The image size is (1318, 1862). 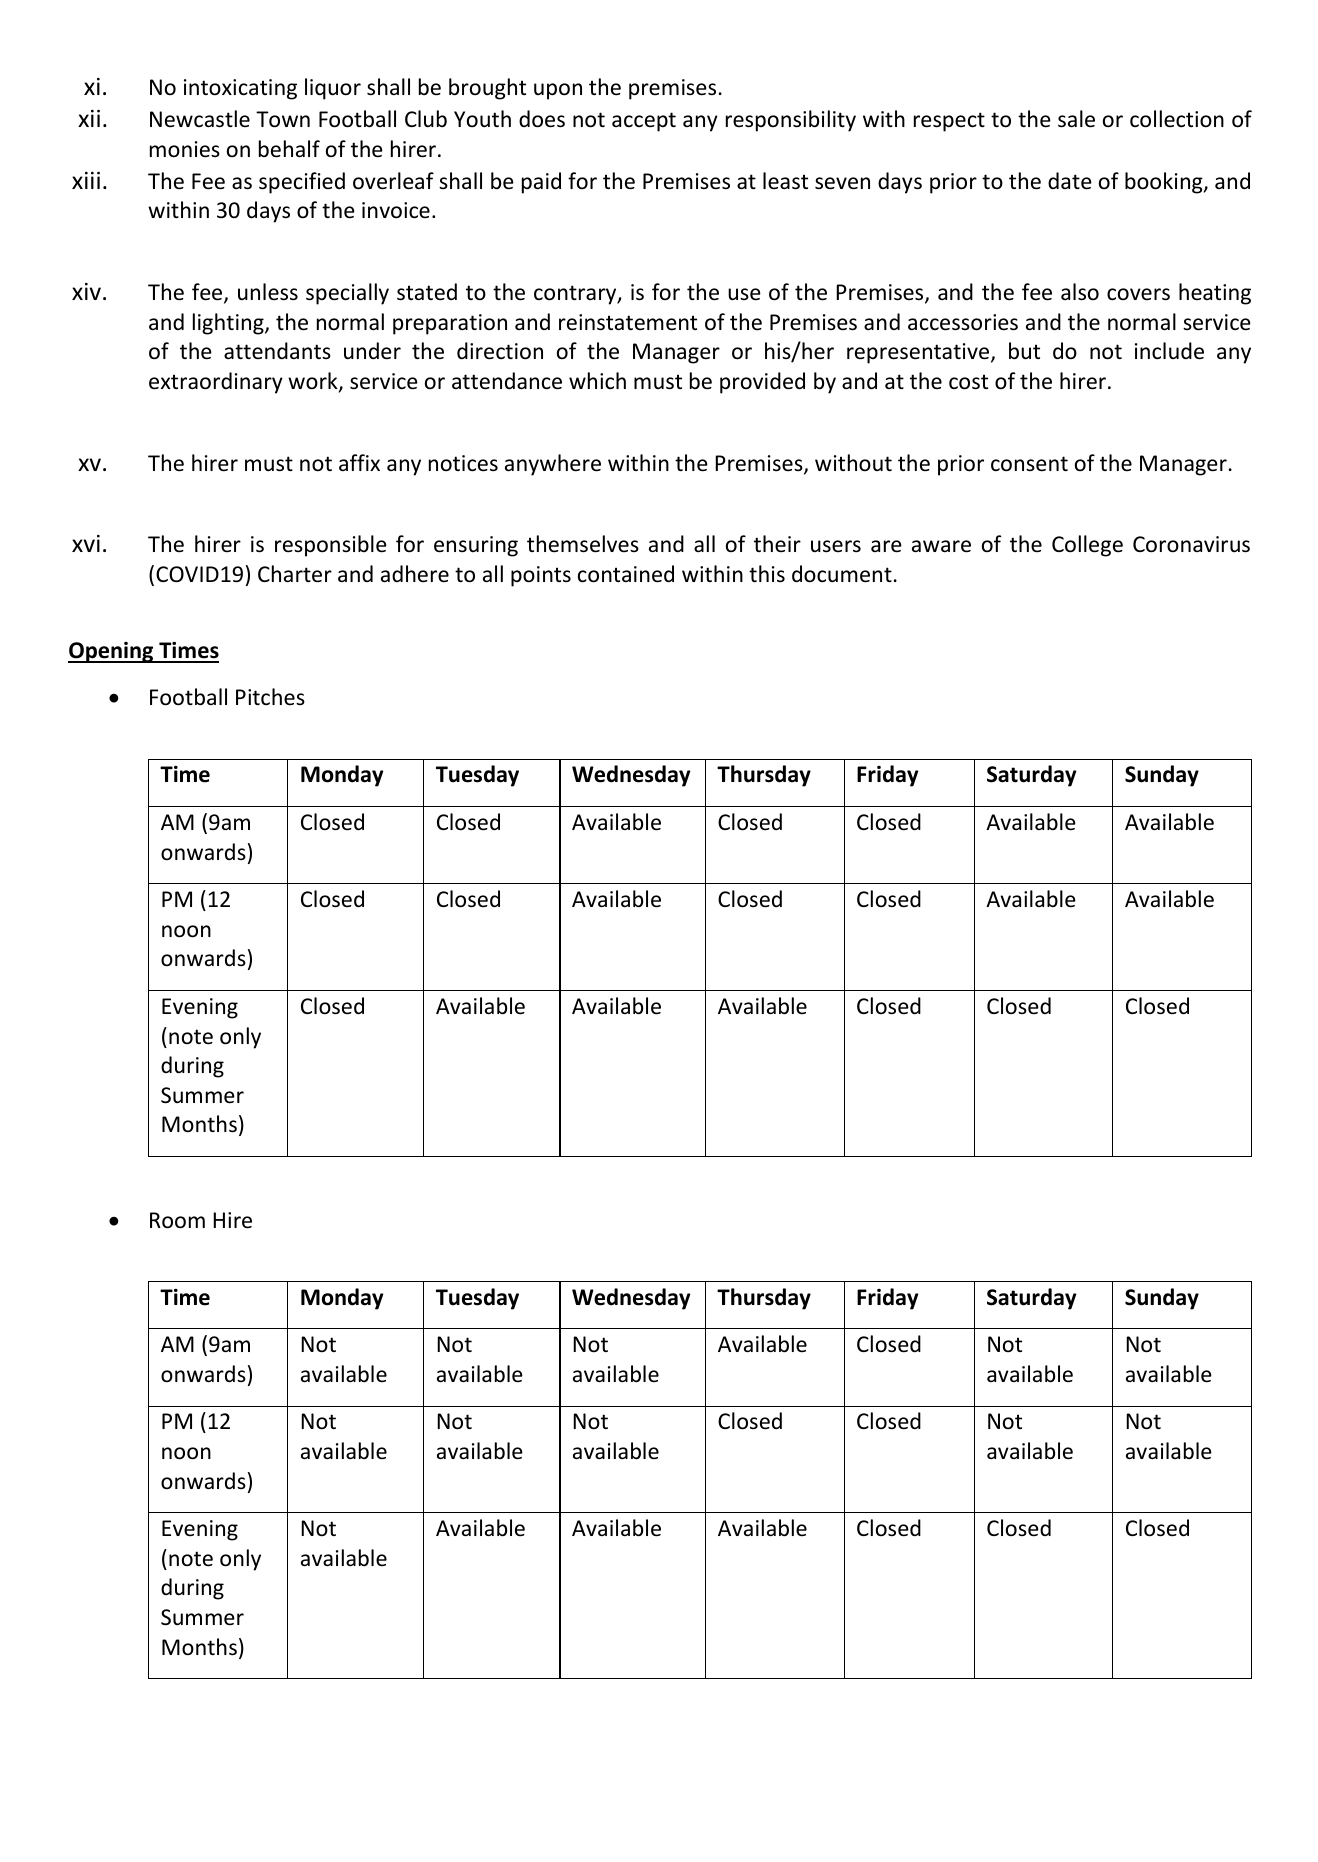 What do you see at coordinates (177, 1220) in the document?
I see `Room` at bounding box center [177, 1220].
